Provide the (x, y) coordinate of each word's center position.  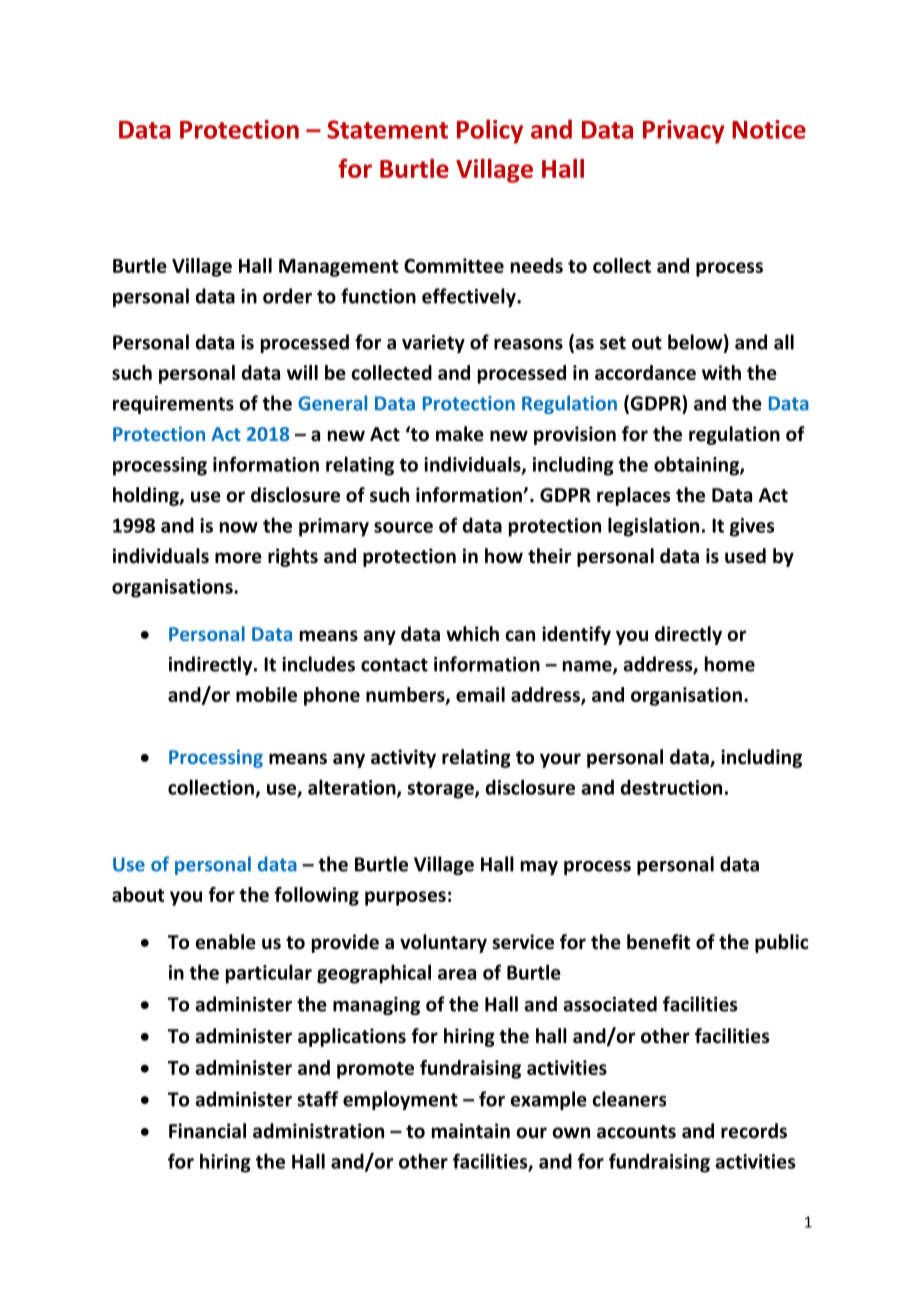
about (138, 894)
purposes (405, 898)
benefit (658, 942)
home (730, 664)
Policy (490, 131)
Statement (387, 129)
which (472, 634)
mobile (266, 694)
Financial (207, 1131)
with (721, 372)
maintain (471, 1131)
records (754, 1131)
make (460, 434)
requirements (173, 405)
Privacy (684, 132)
